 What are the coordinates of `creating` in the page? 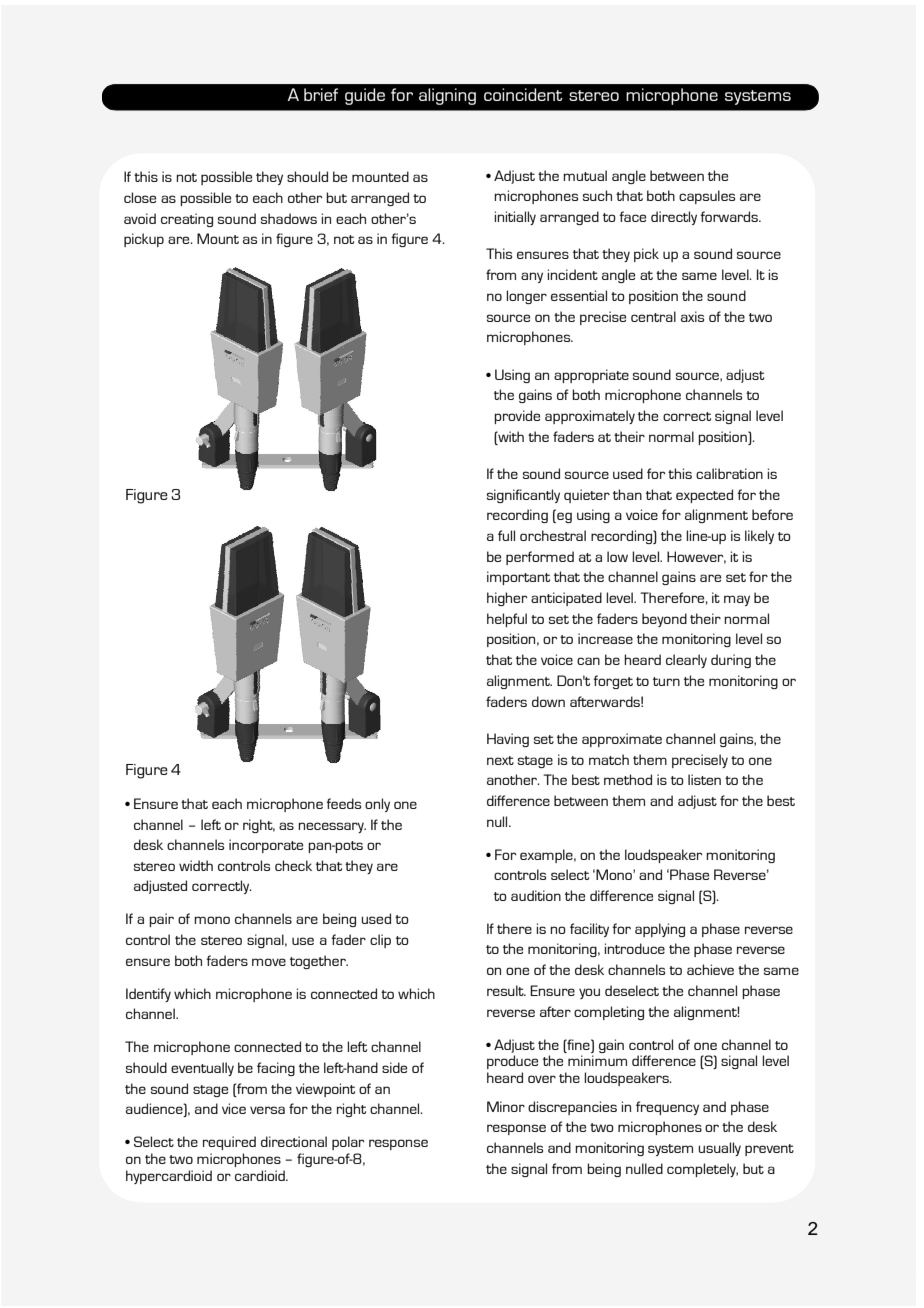 It's located at (187, 220).
